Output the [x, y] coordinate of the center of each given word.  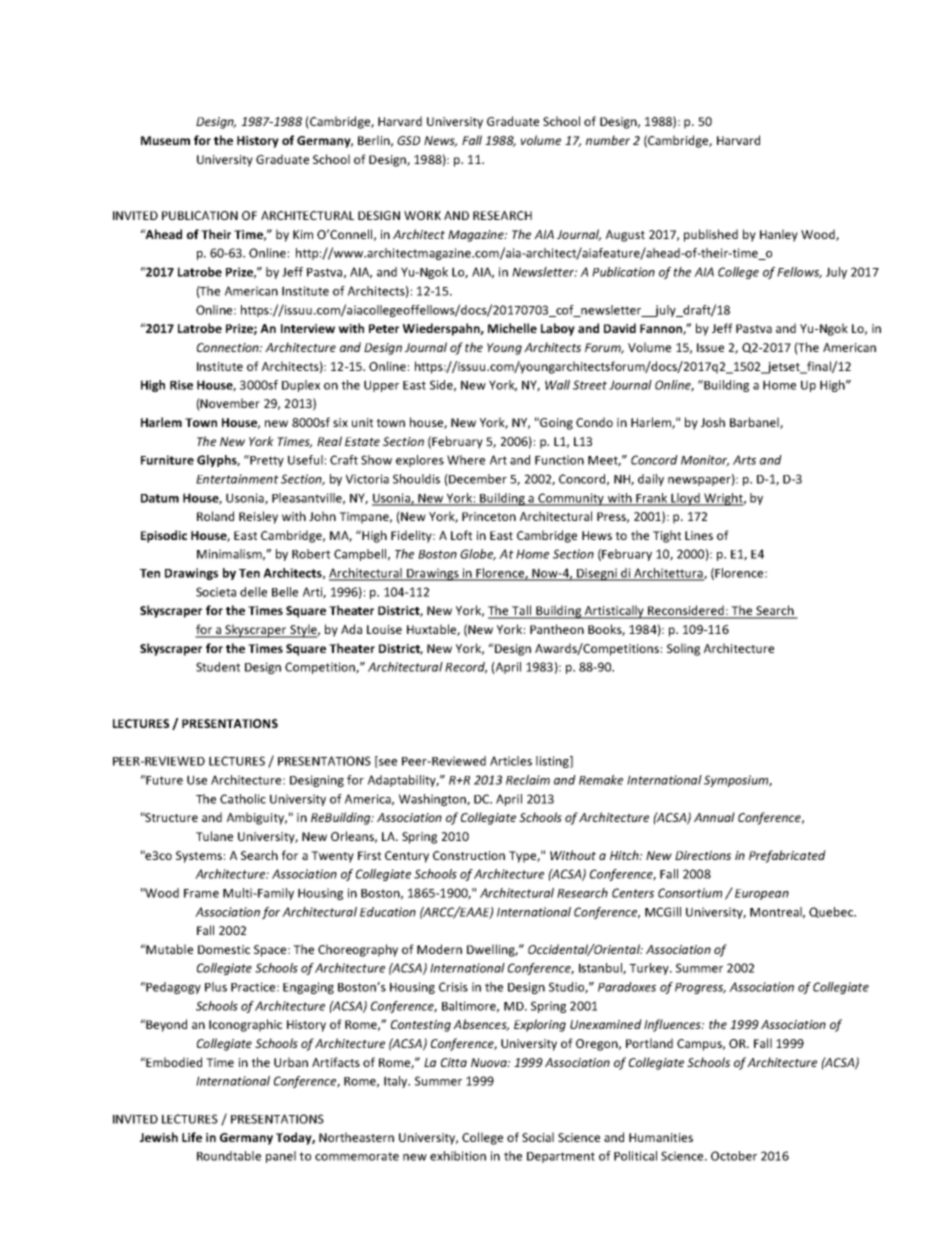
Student [218, 667]
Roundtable [229, 1156]
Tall [522, 611]
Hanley [779, 235]
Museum [165, 140]
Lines [699, 535]
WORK [422, 215]
